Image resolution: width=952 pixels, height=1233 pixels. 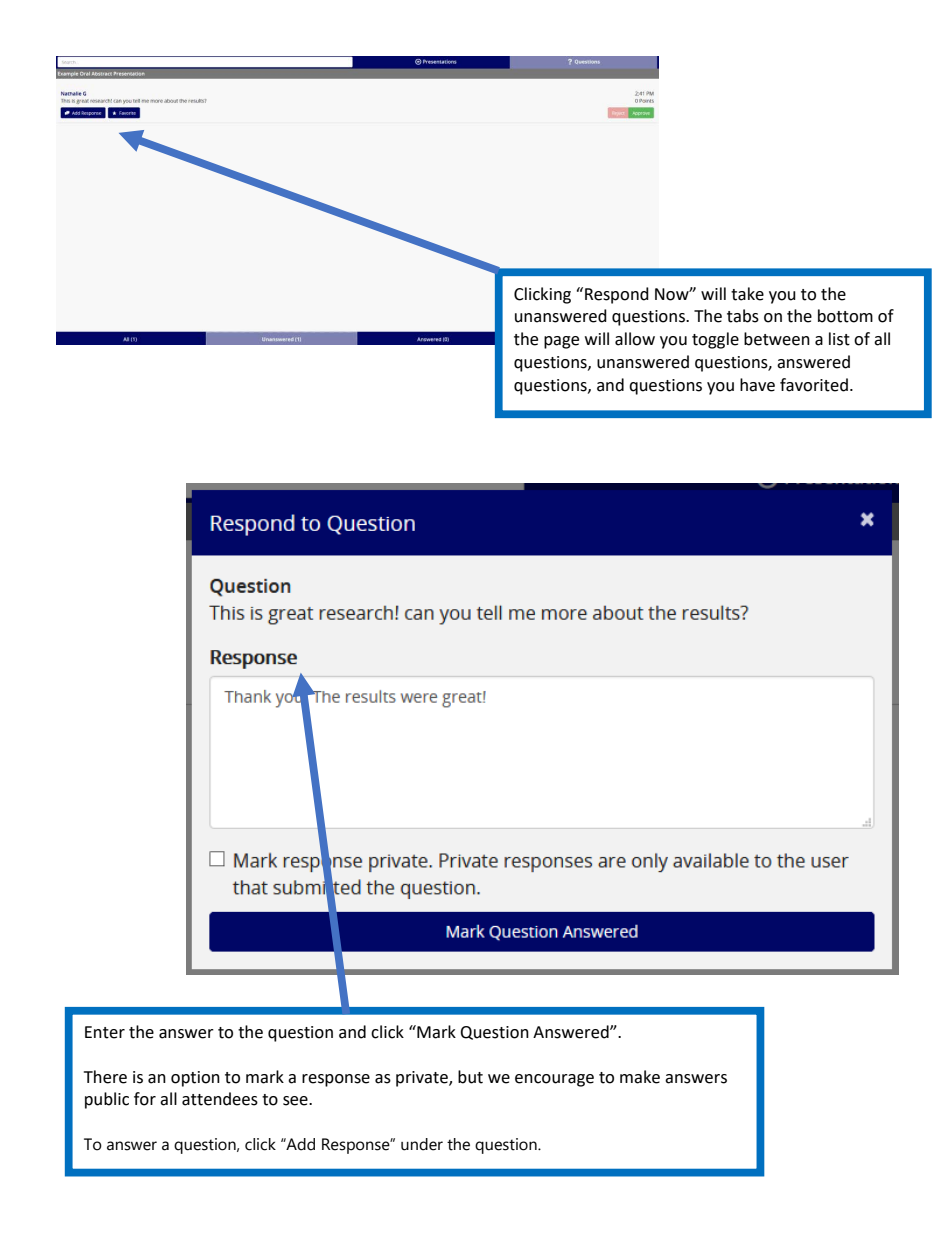 I want to click on page, so click(x=561, y=342).
